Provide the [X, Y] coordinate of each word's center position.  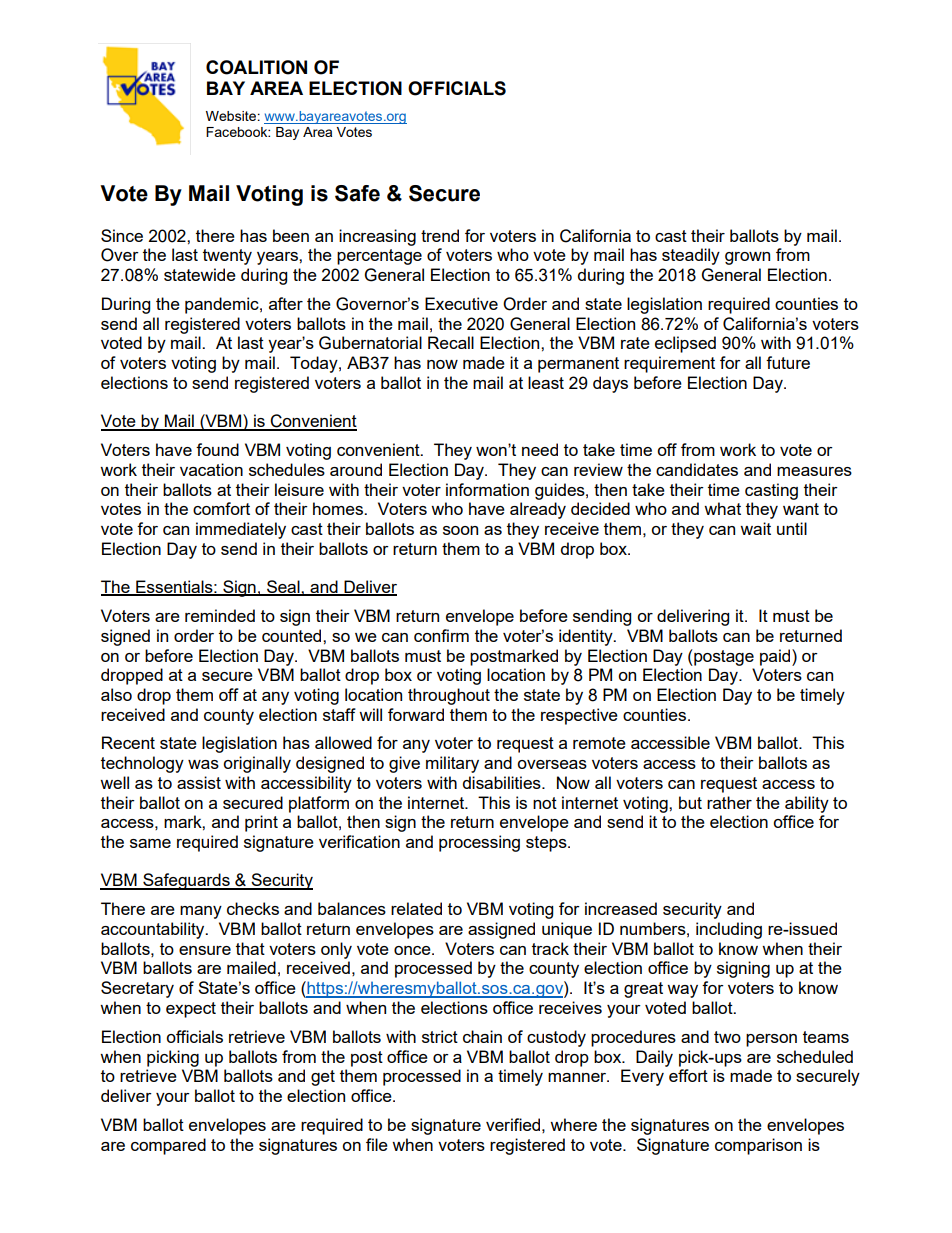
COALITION [256, 67]
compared [168, 1146]
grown [747, 258]
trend [440, 235]
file [377, 1144]
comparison [758, 1146]
